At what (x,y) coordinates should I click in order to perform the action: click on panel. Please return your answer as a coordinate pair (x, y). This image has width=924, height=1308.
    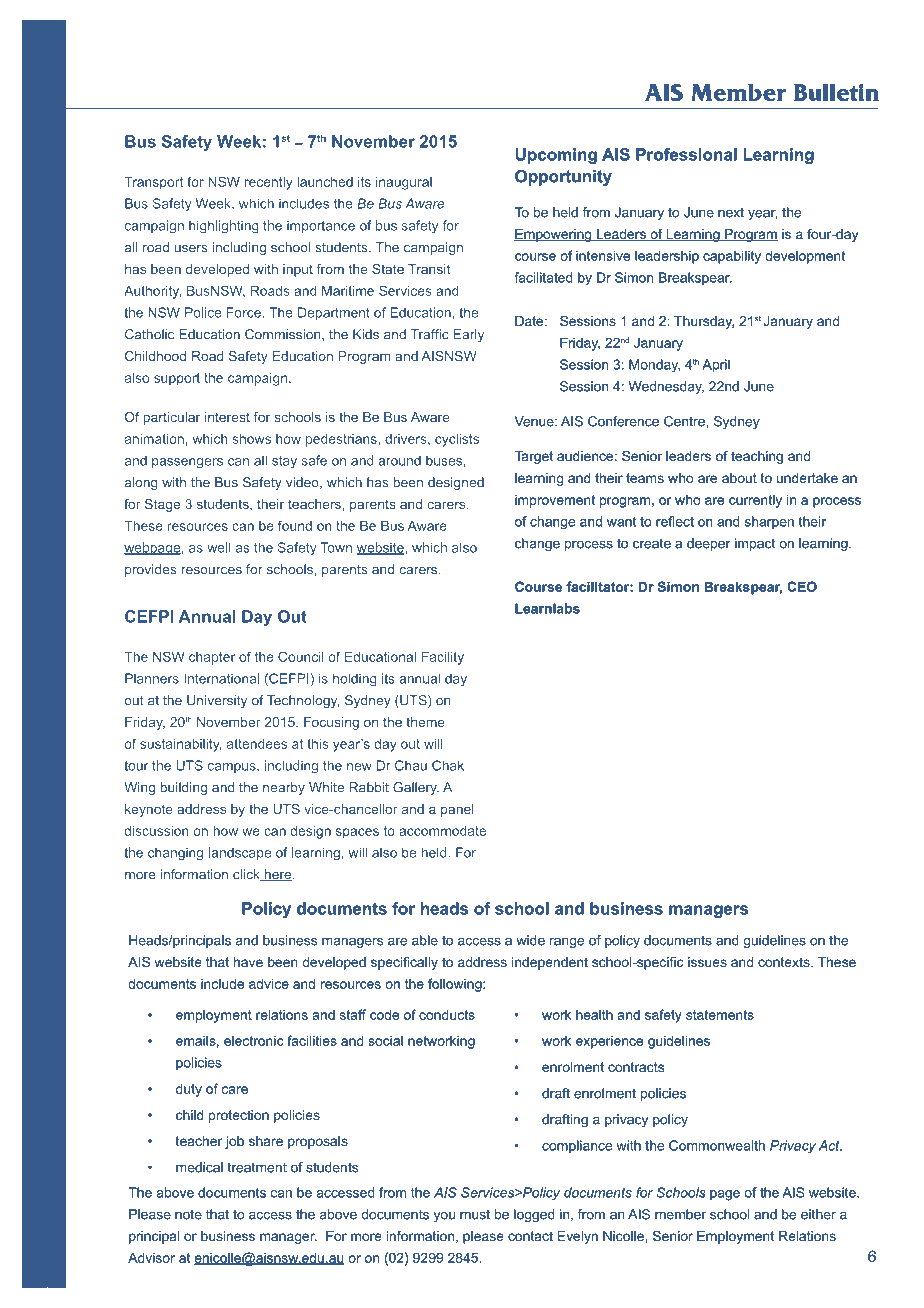
    Looking at the image, I should click on (457, 810).
